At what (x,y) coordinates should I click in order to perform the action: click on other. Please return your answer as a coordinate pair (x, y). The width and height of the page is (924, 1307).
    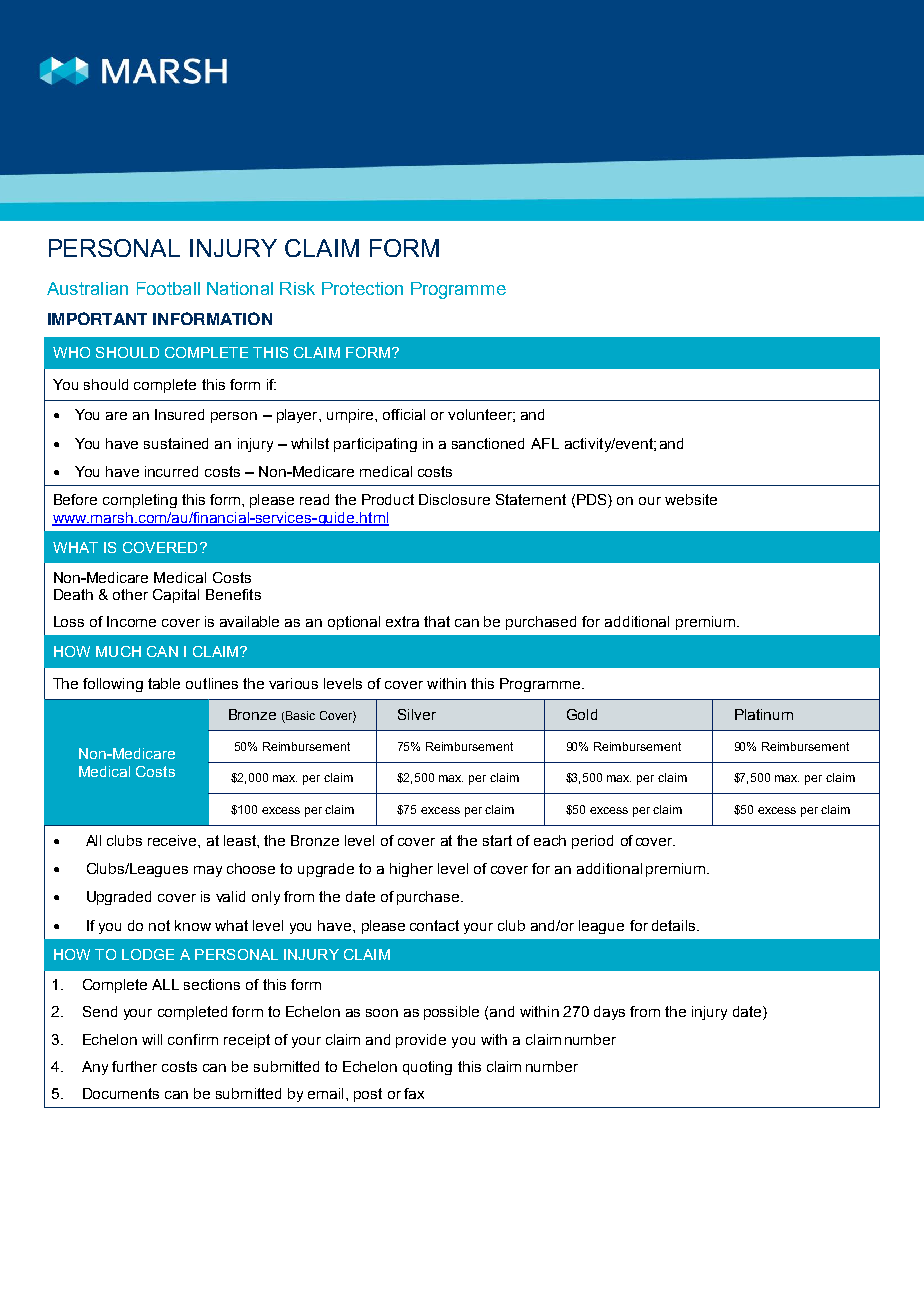
    Looking at the image, I should click on (130, 594).
